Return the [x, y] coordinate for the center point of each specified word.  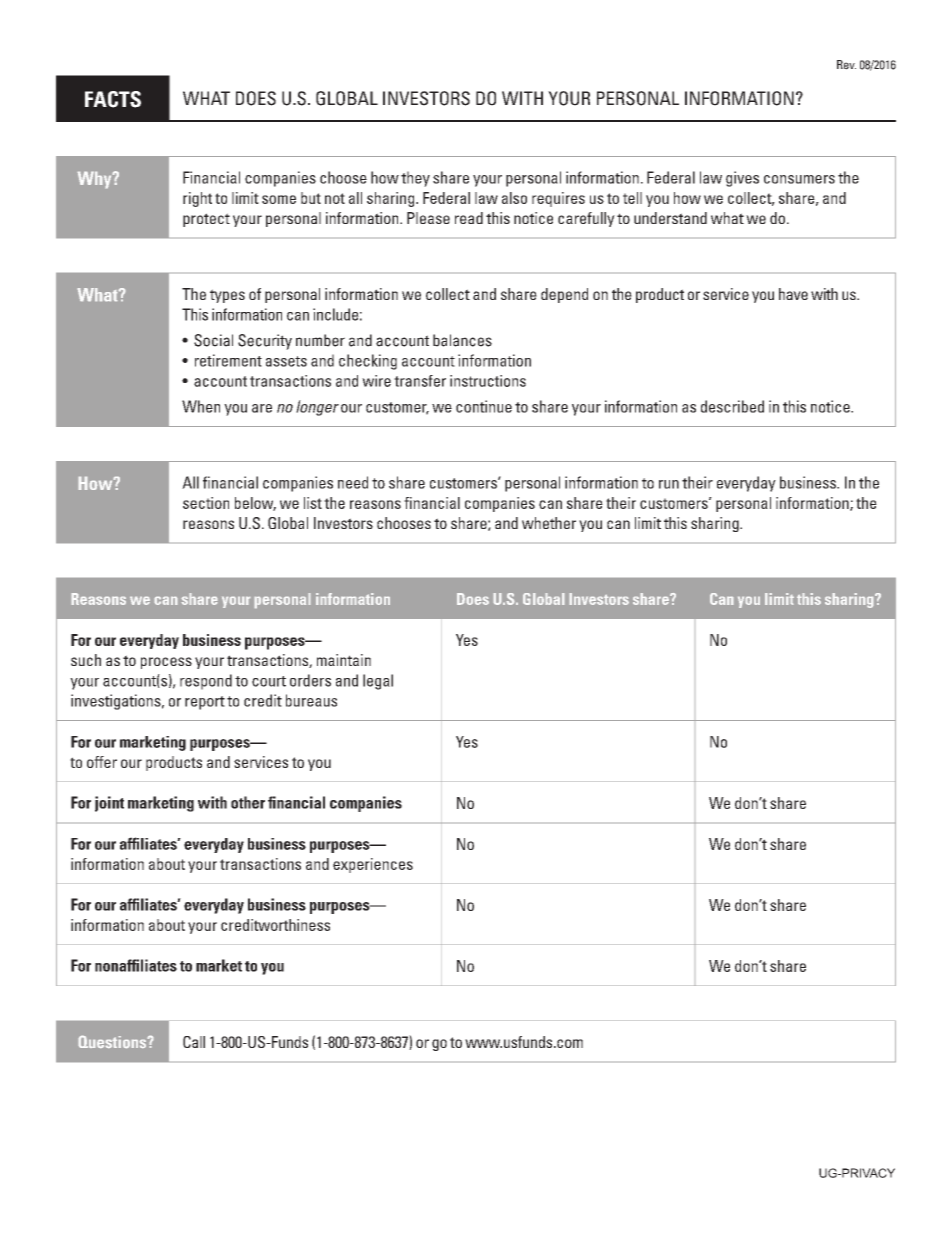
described [732, 406]
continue [484, 406]
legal [378, 682]
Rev [846, 65]
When [201, 406]
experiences [373, 865]
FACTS [113, 99]
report [205, 703]
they [415, 179]
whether [549, 523]
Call [194, 1042]
